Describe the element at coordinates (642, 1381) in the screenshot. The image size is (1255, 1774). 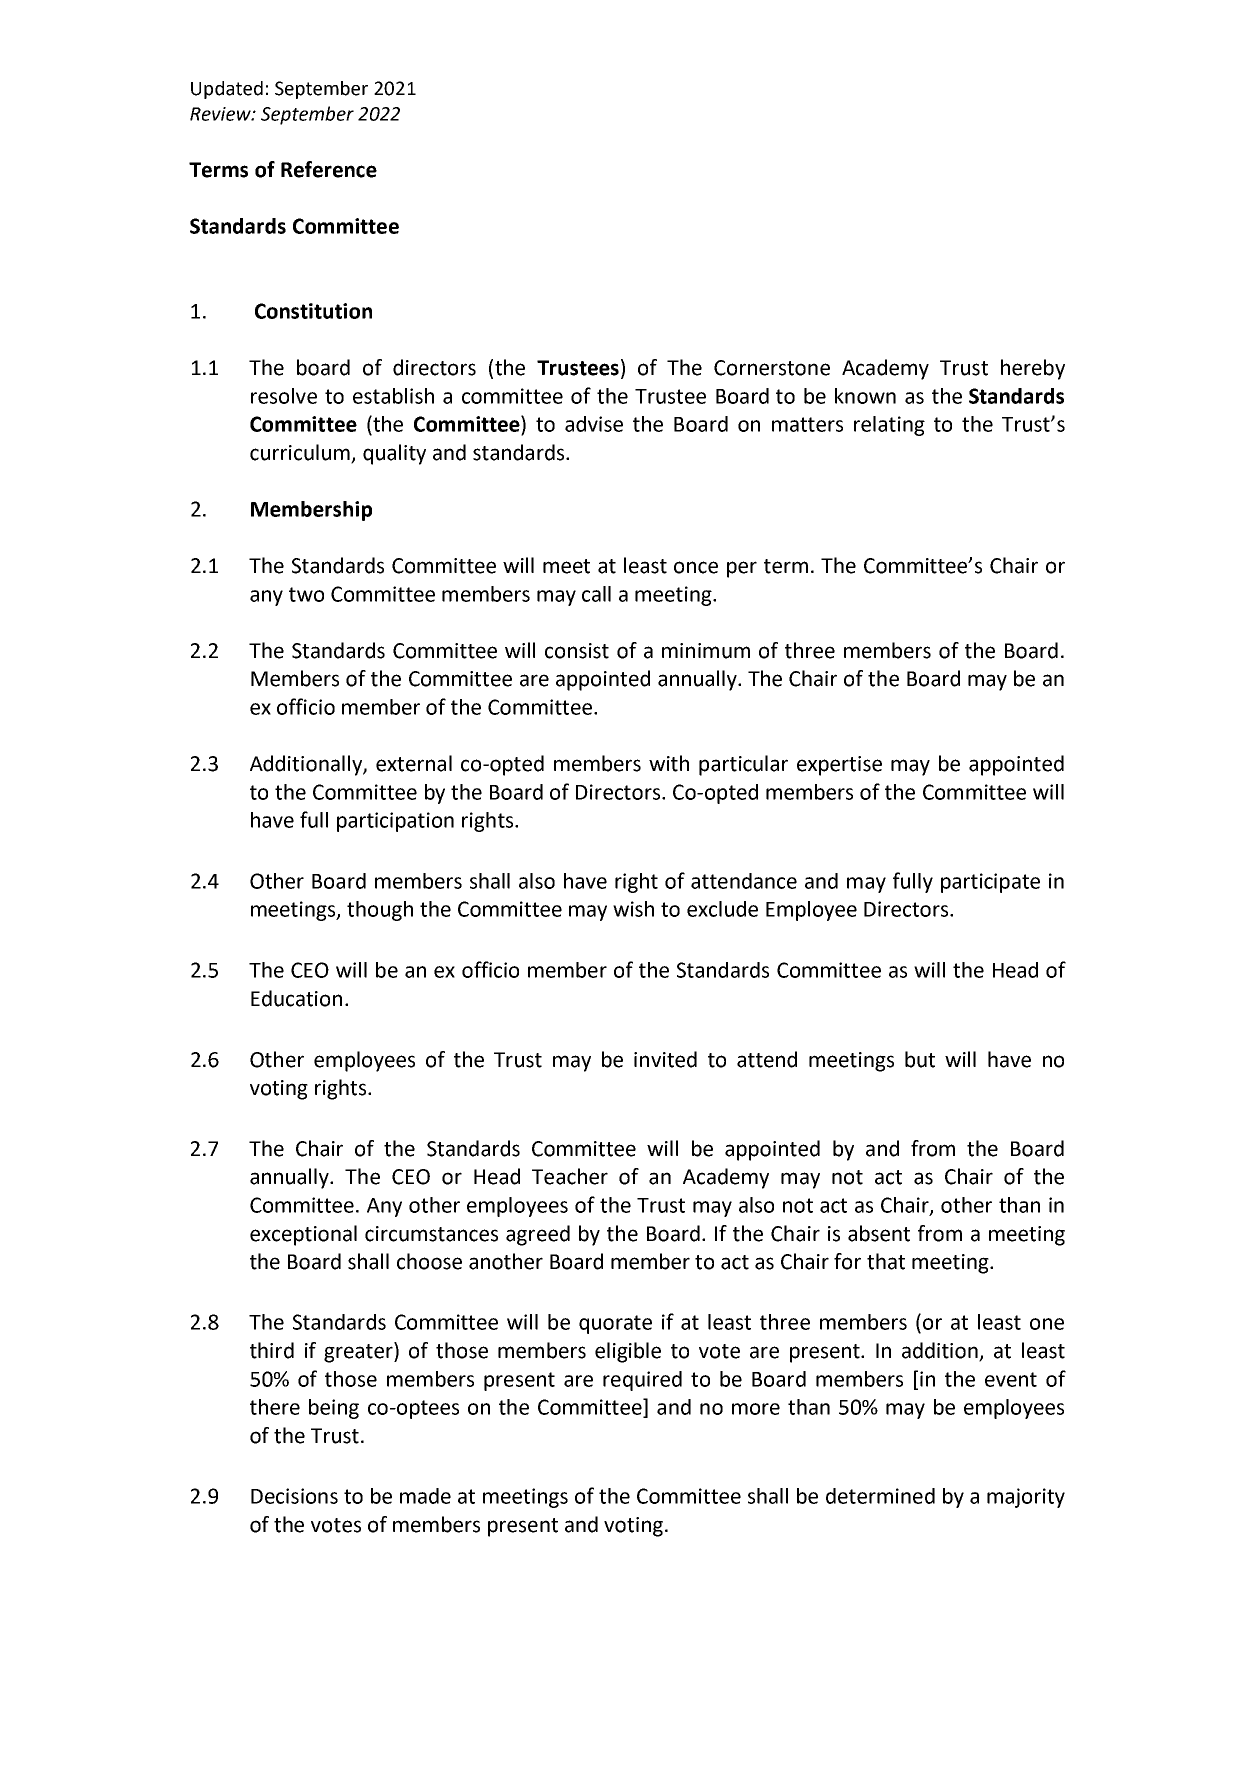
I see `required` at that location.
